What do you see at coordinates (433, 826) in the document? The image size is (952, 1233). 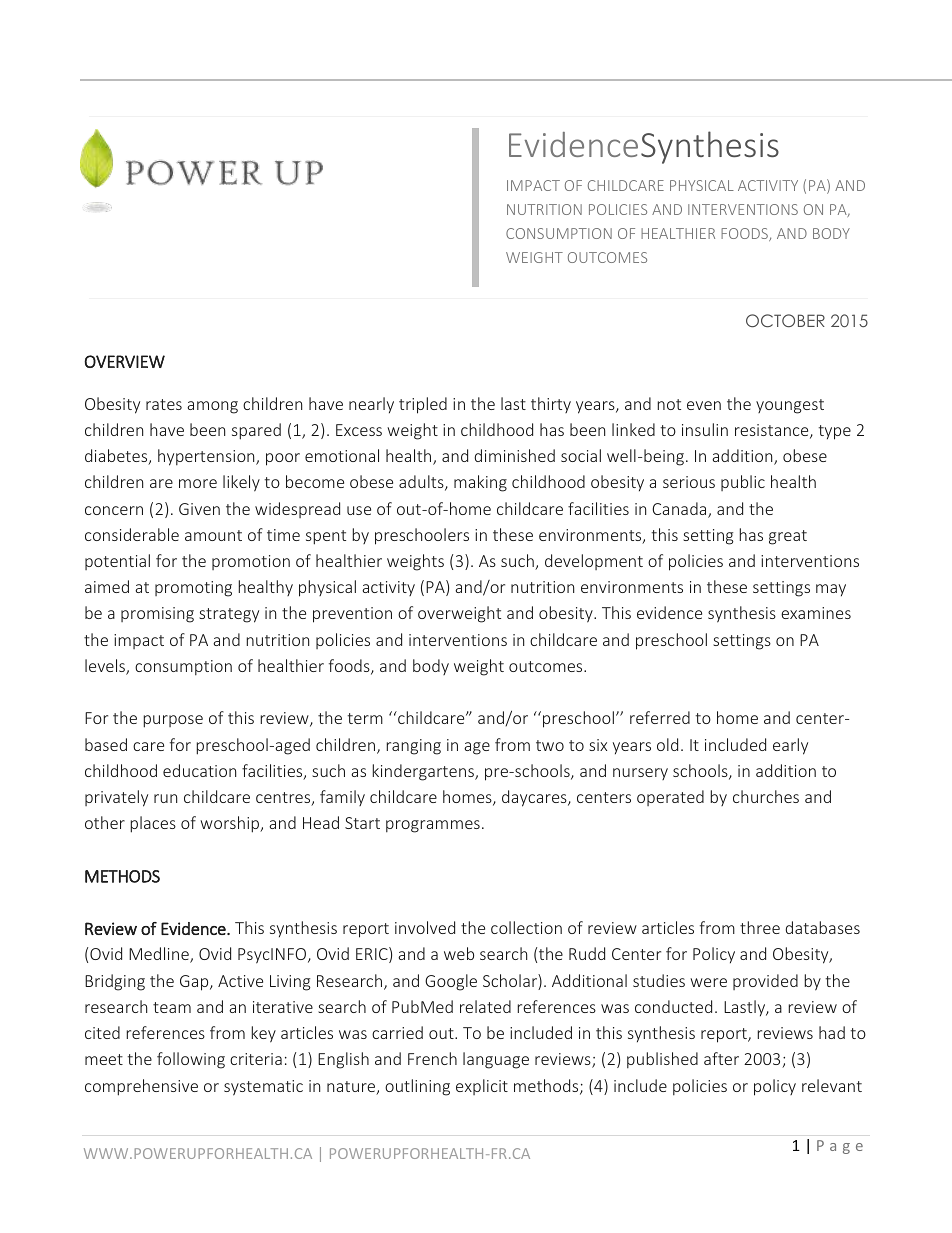 I see `programmes` at bounding box center [433, 826].
